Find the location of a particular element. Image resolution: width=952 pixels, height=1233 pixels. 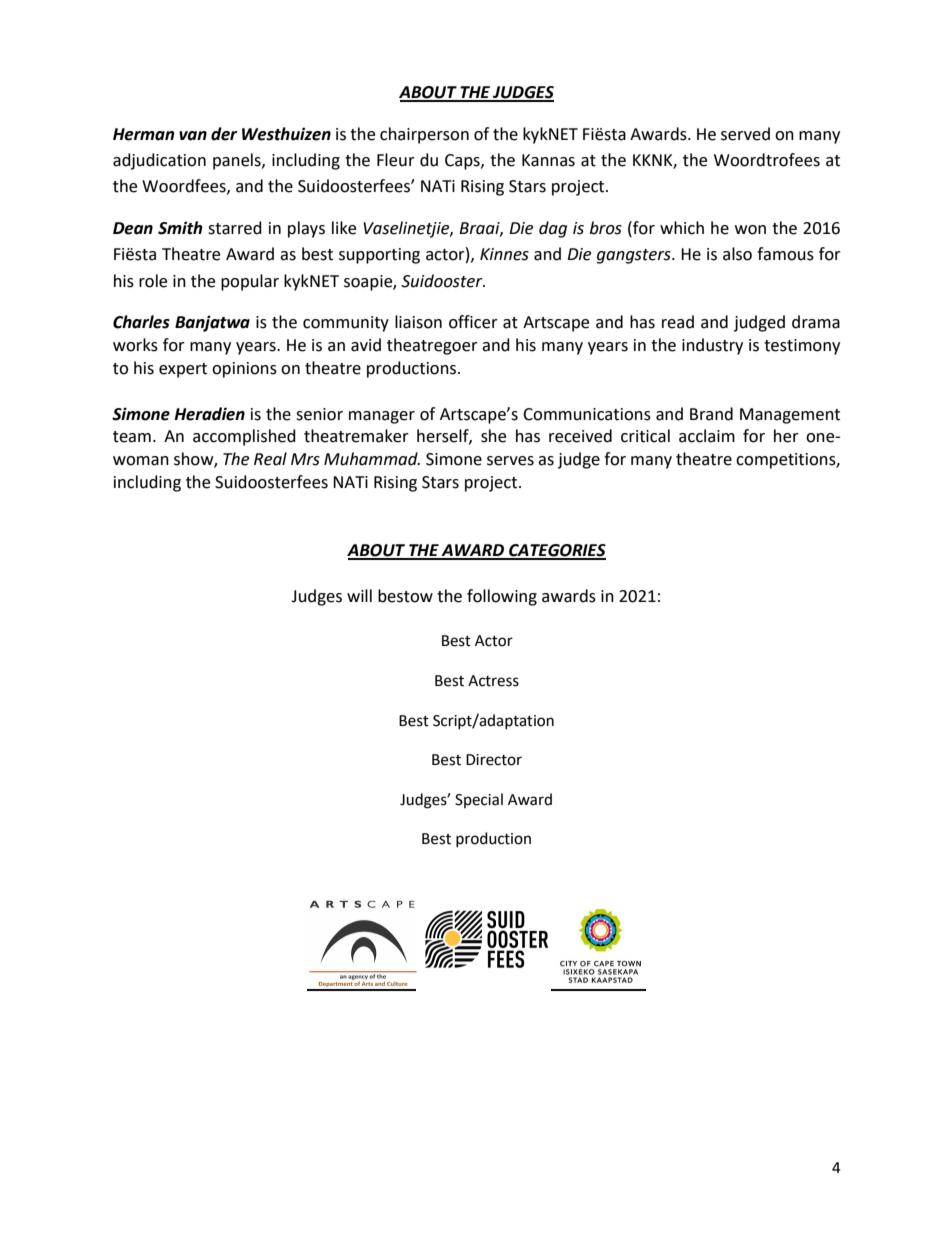

acclaim is located at coordinates (707, 436).
